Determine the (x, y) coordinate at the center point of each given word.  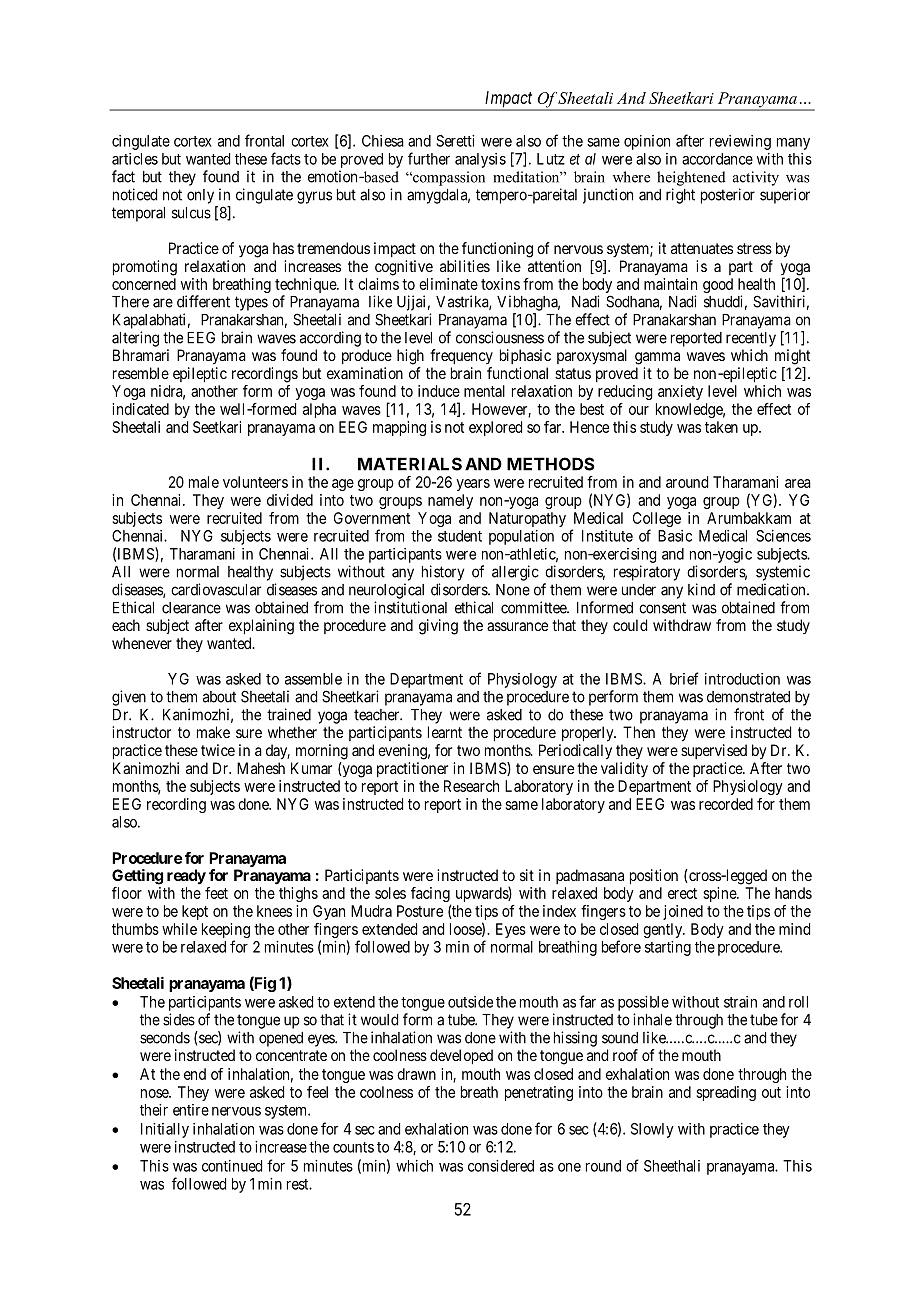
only (200, 196)
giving (438, 627)
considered (501, 1166)
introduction (742, 679)
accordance (717, 159)
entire (191, 1110)
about (219, 697)
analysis (480, 160)
